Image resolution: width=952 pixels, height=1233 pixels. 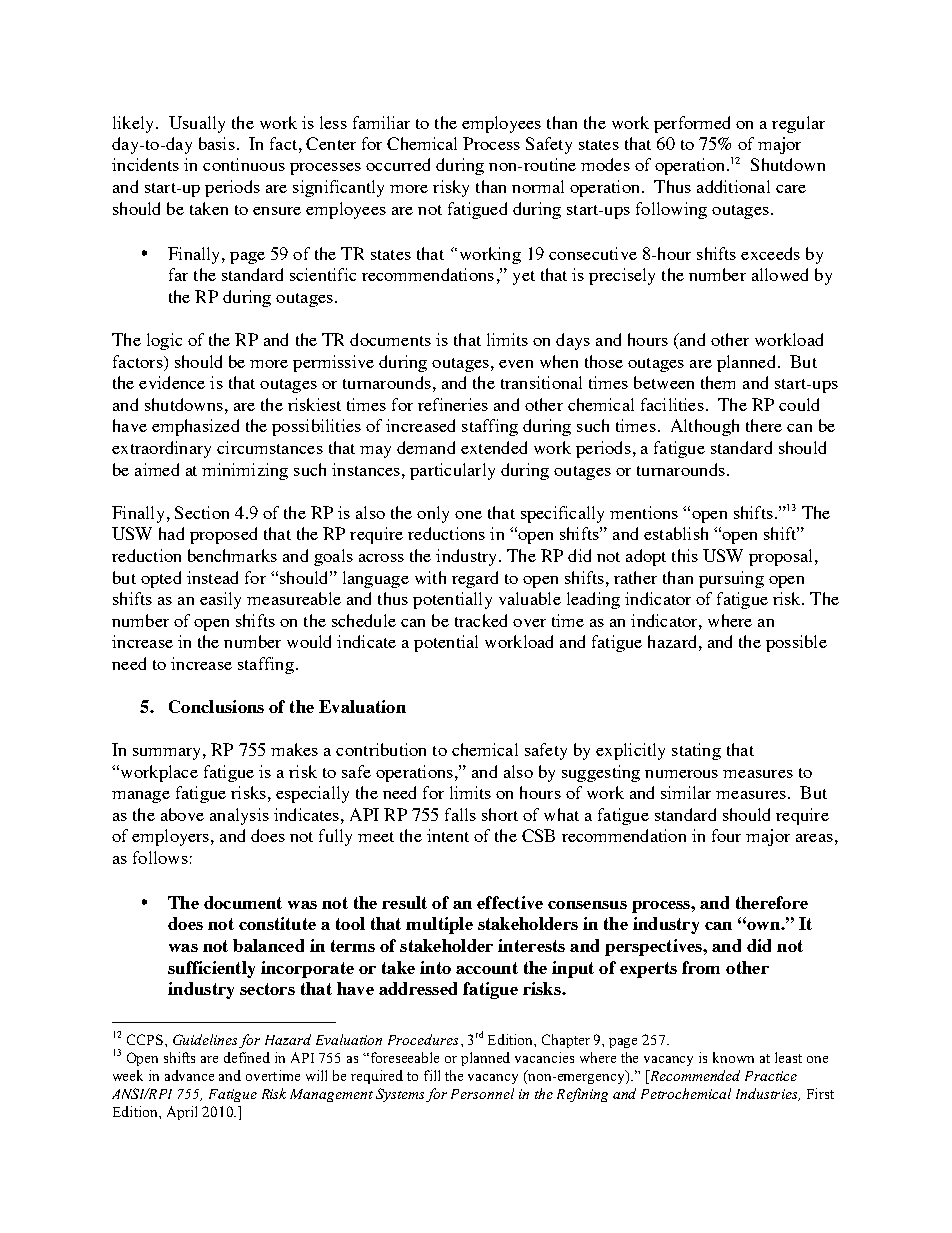 What do you see at coordinates (481, 620) in the image?
I see `tracked` at bounding box center [481, 620].
